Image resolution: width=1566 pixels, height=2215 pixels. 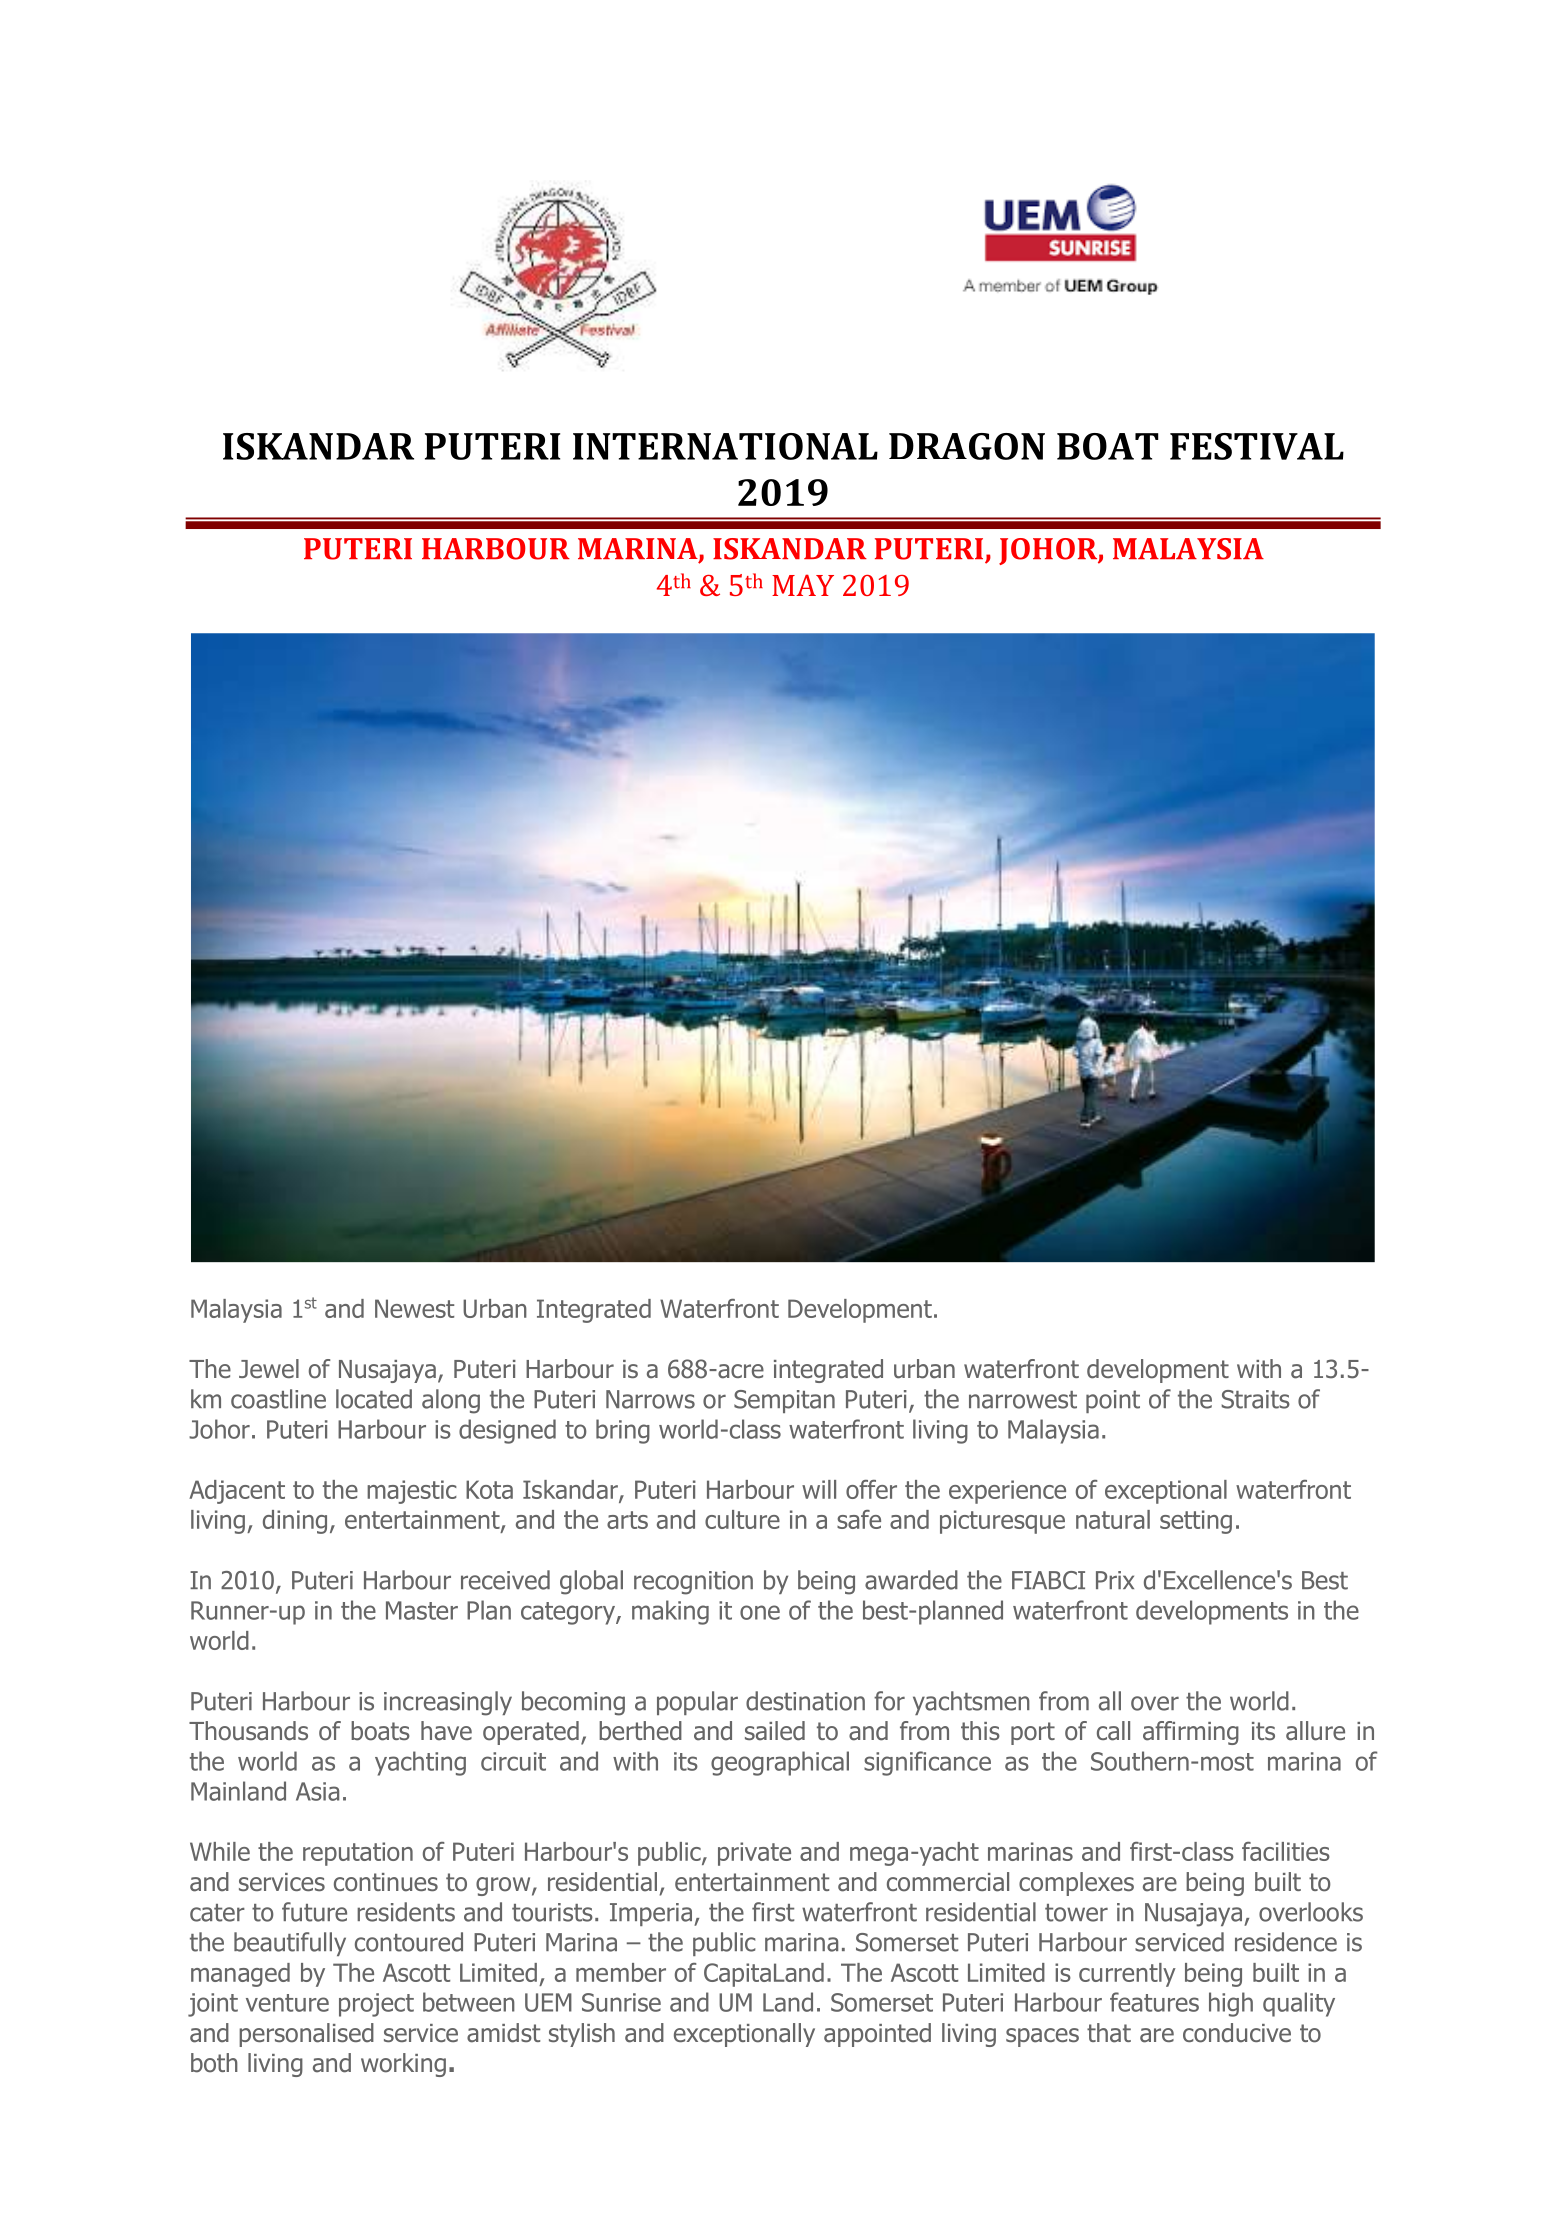 What do you see at coordinates (1257, 446) in the page?
I see `FESTIVAL` at bounding box center [1257, 446].
